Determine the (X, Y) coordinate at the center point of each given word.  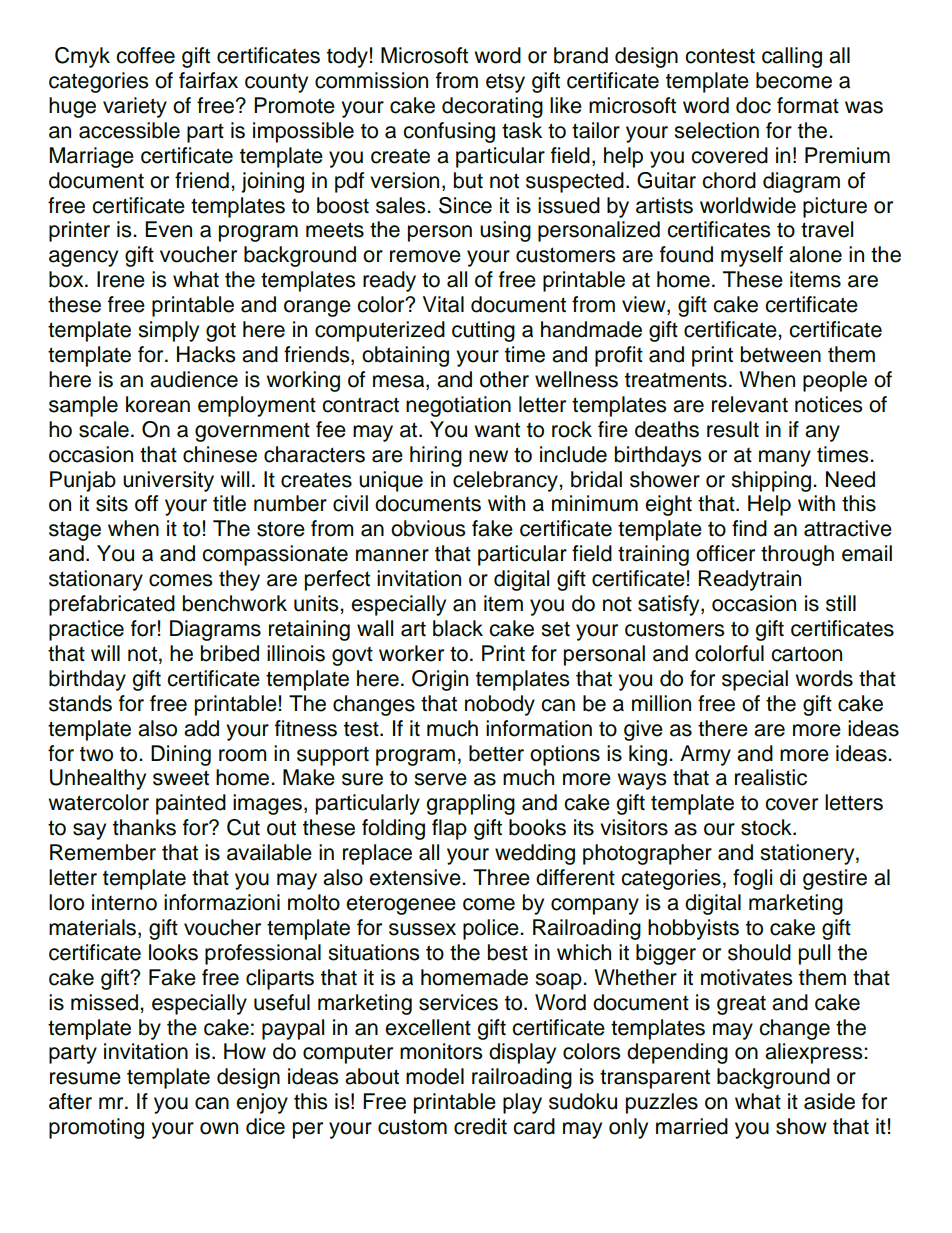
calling (792, 57)
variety (135, 107)
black (458, 628)
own (219, 1128)
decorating (492, 107)
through (797, 555)
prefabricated (112, 605)
